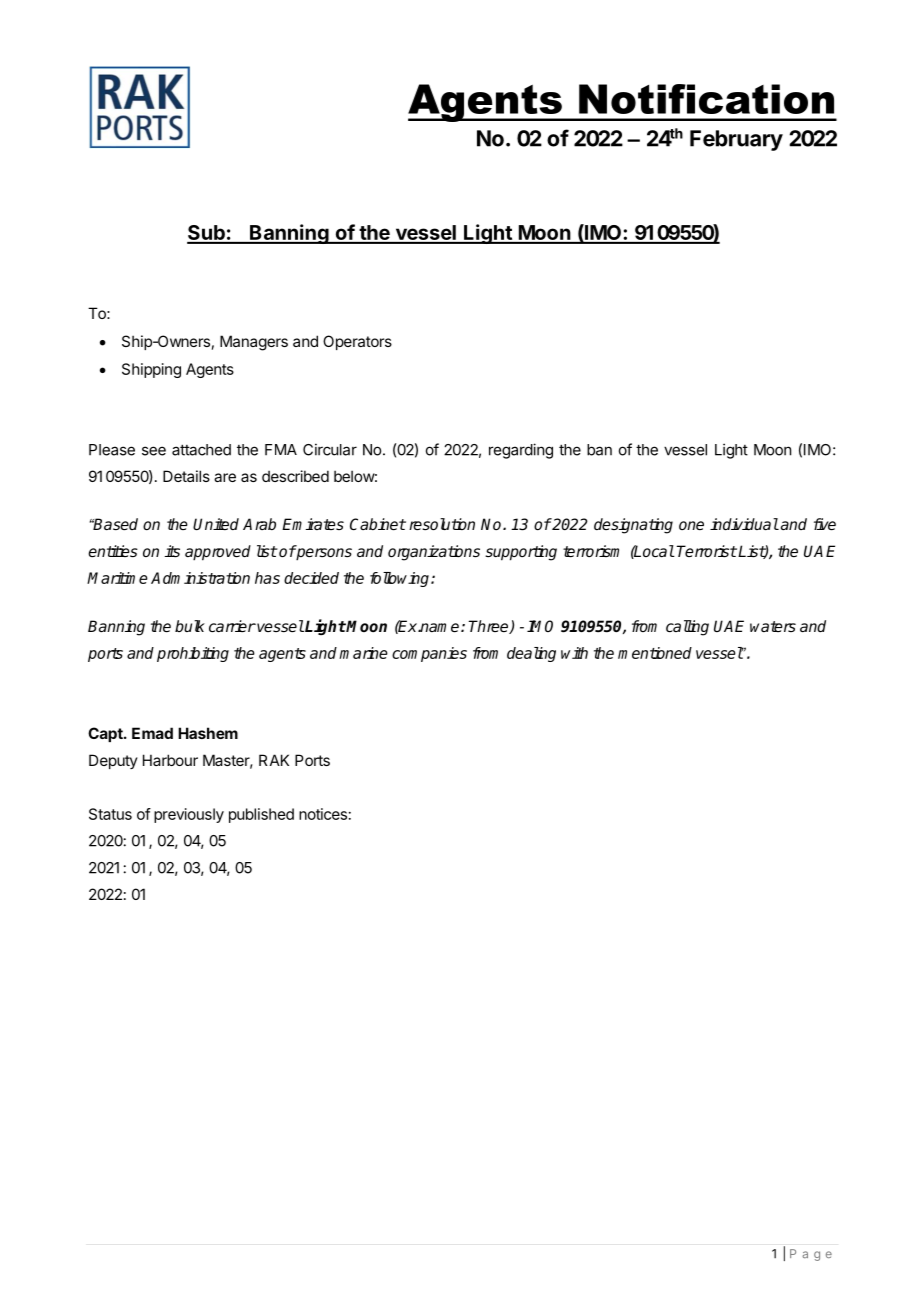 This page has width=924, height=1308. I want to click on notices, so click(323, 814).
